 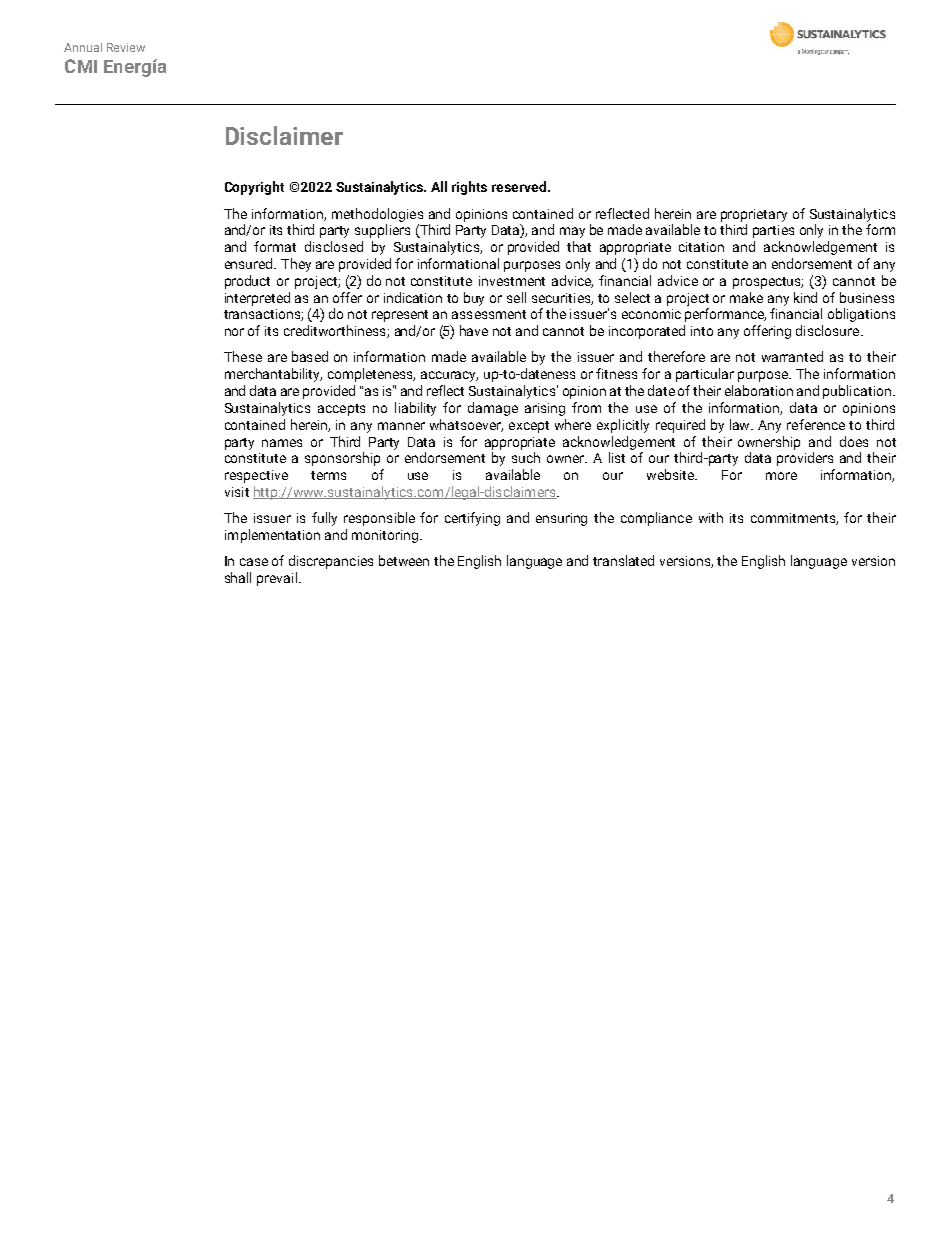 I want to click on parties, so click(x=773, y=231).
